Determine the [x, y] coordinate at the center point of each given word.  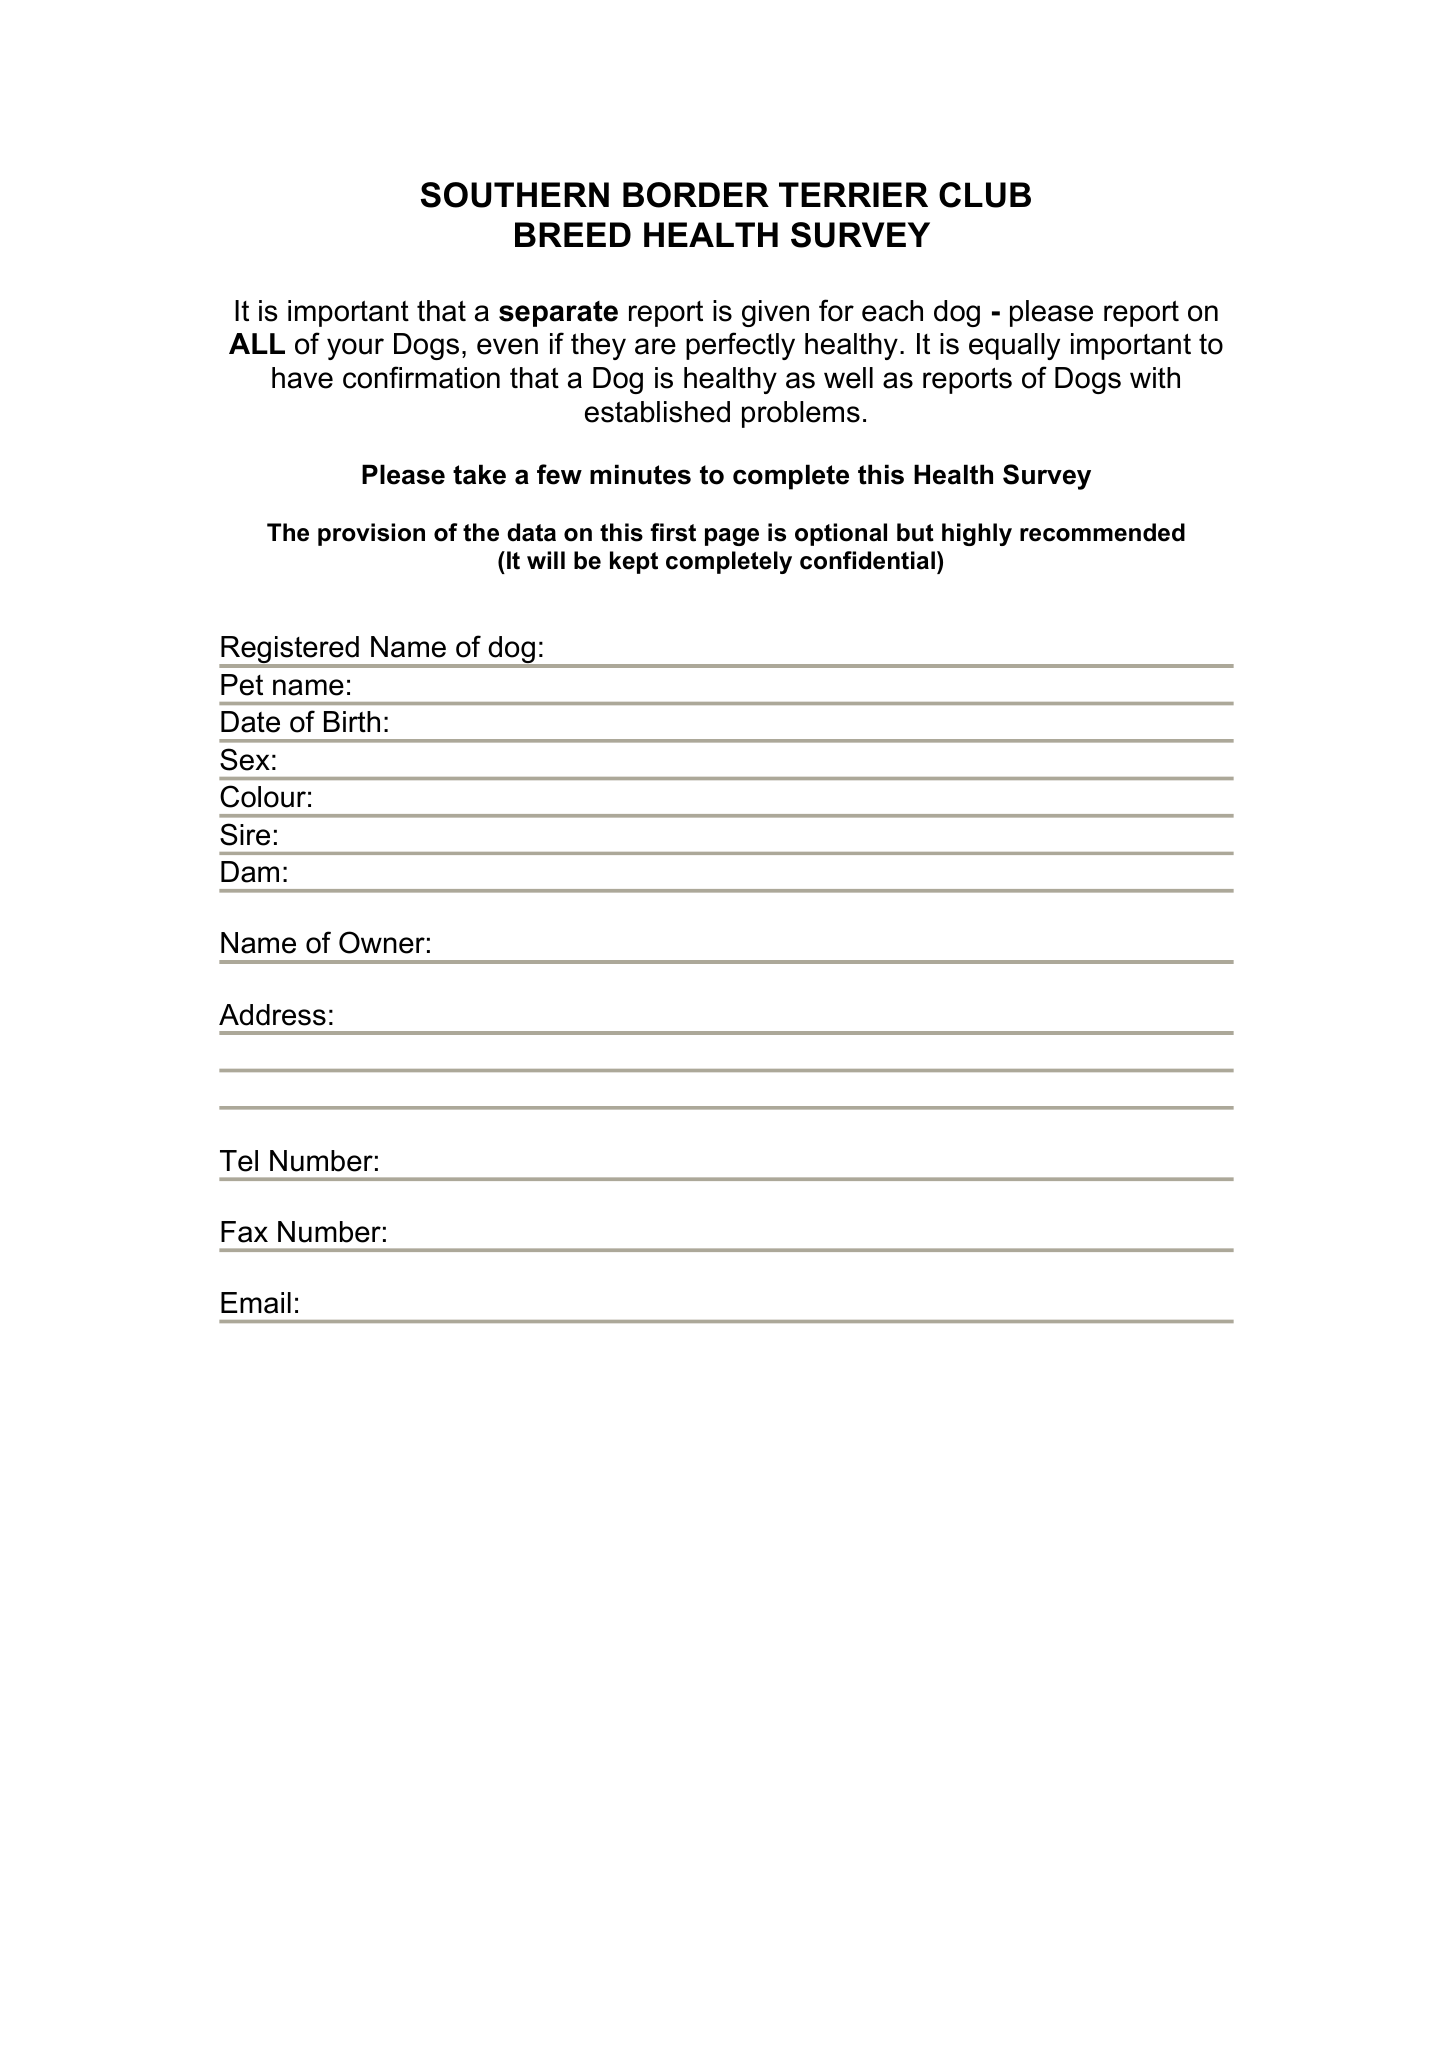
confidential [867, 560]
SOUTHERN [515, 195]
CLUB [985, 195]
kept [634, 562]
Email [256, 1303]
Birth [352, 721]
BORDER [696, 195]
